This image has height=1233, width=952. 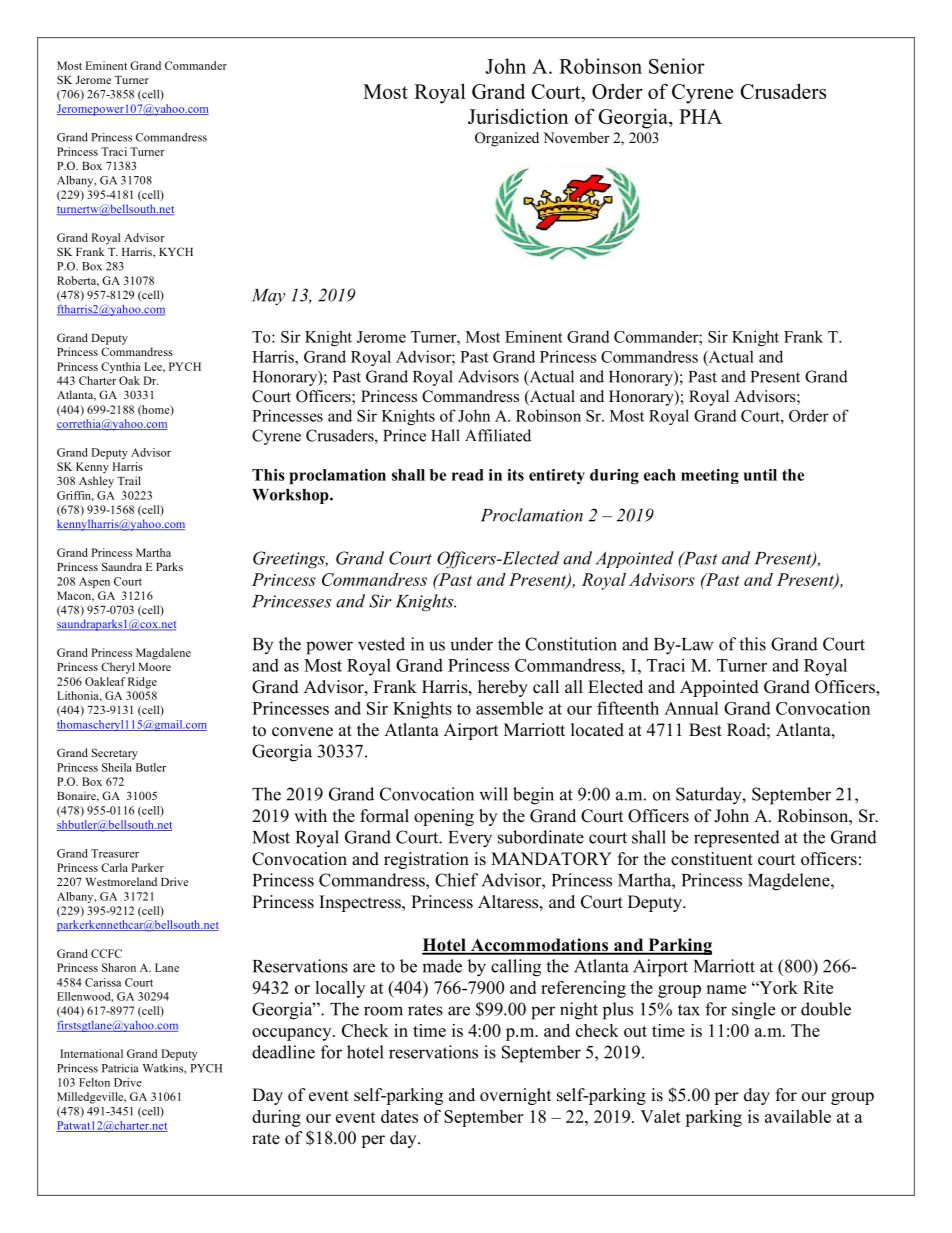 I want to click on PHA, so click(x=700, y=116).
